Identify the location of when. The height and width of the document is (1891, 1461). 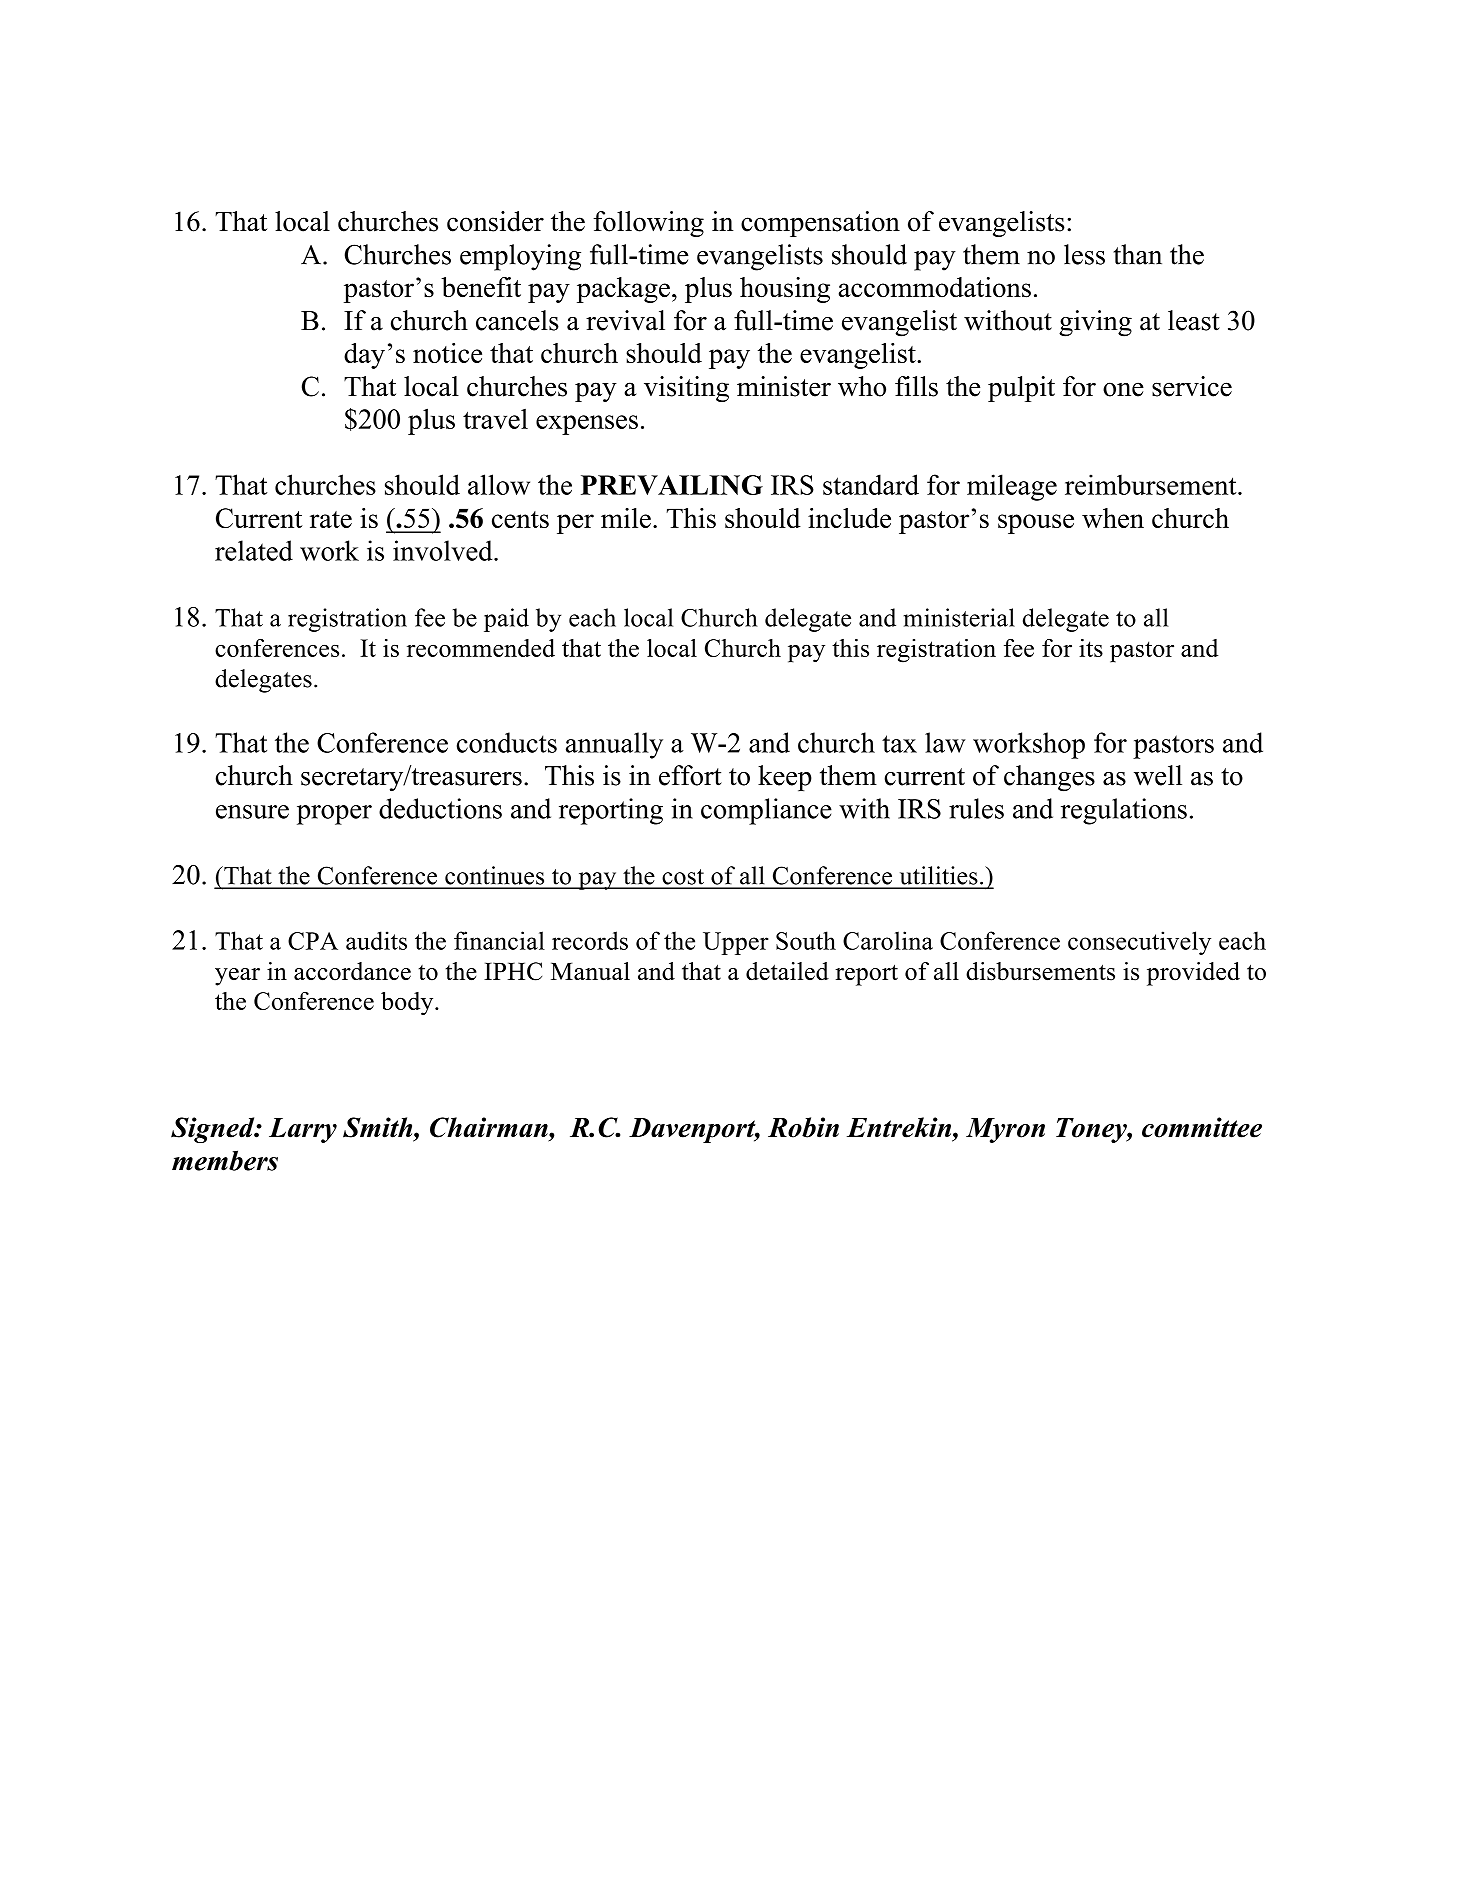
(1113, 518).
